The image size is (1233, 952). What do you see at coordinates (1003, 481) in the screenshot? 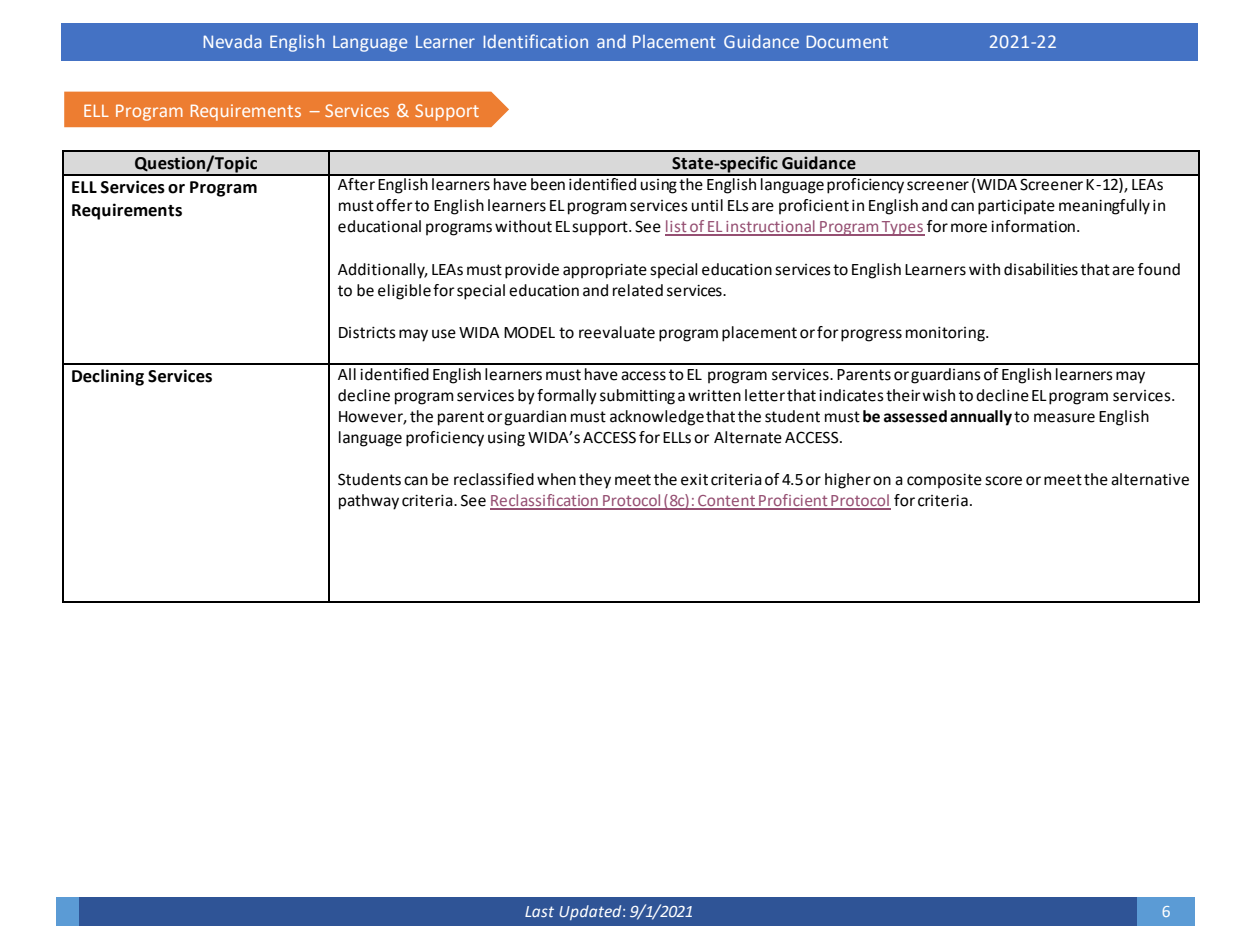
I see `score` at bounding box center [1003, 481].
